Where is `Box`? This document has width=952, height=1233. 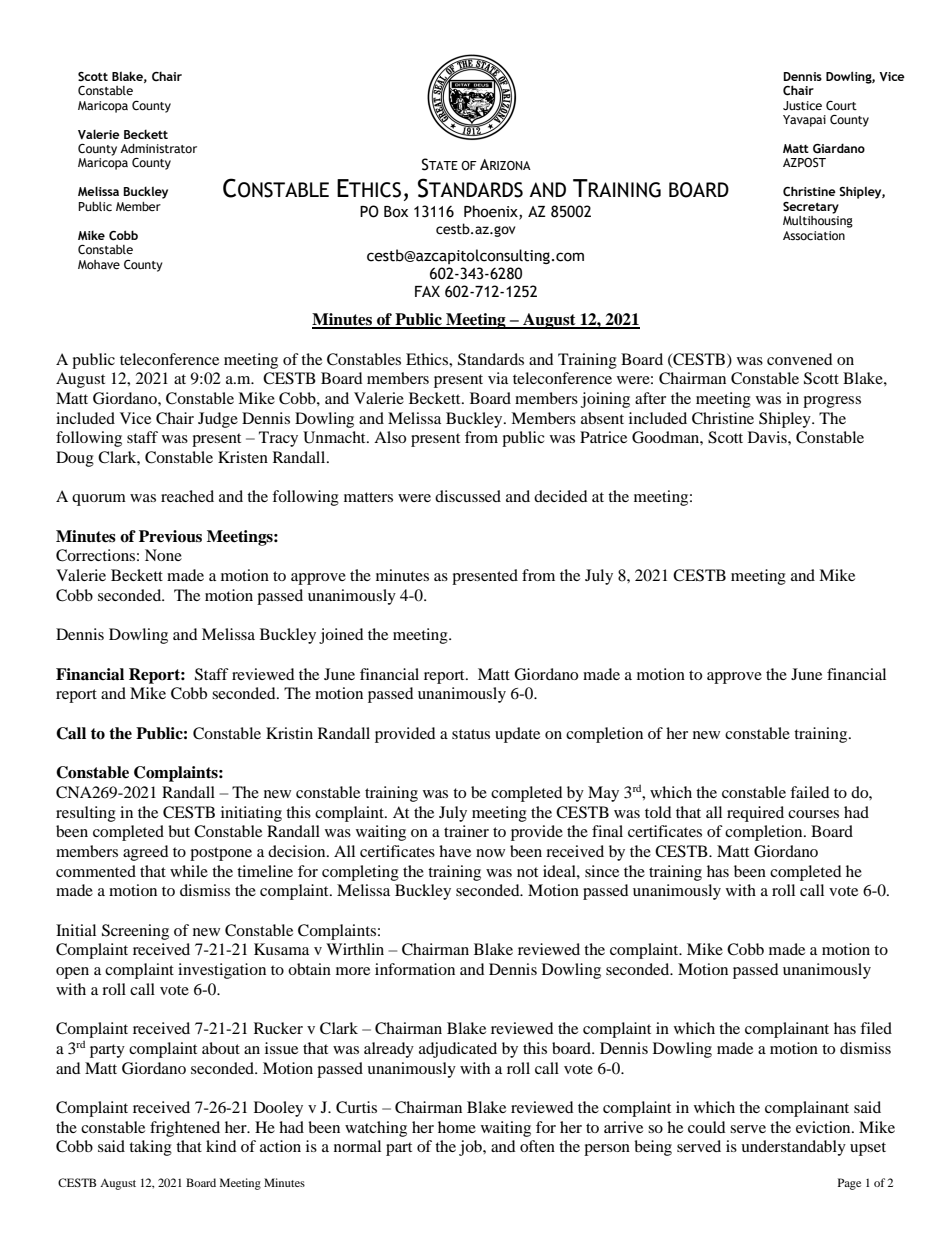
Box is located at coordinates (396, 212).
